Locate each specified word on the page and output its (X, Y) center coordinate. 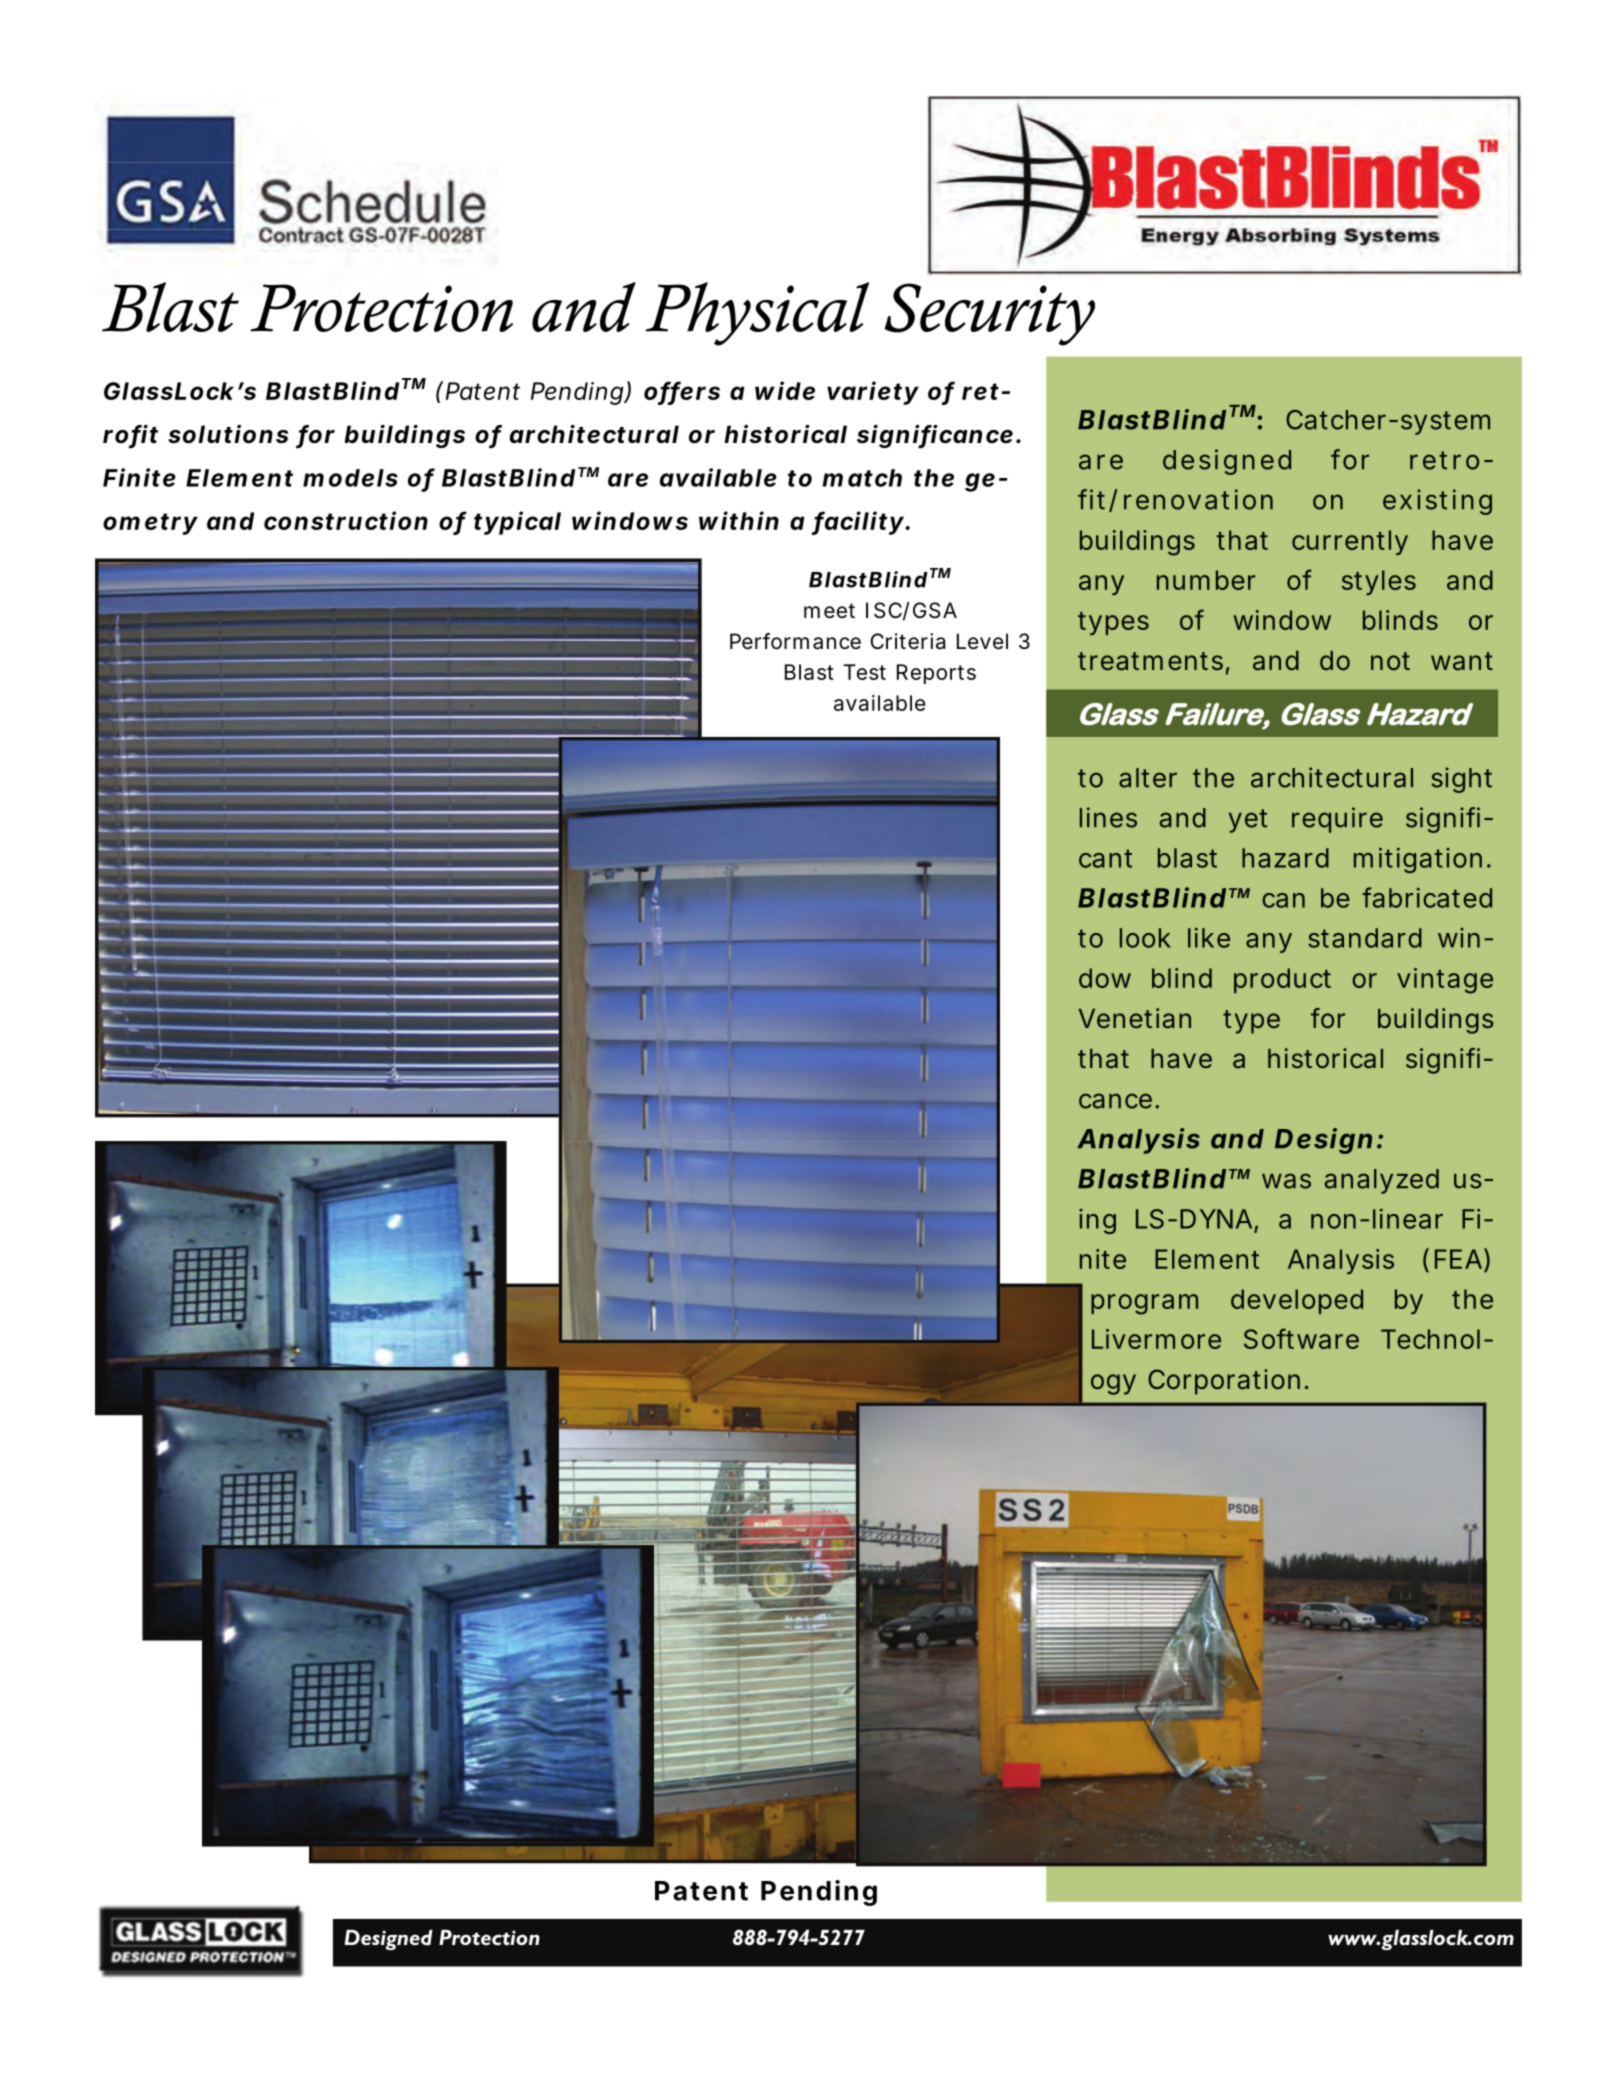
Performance (795, 641)
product (1282, 980)
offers (682, 392)
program (1144, 1304)
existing (1437, 502)
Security (989, 314)
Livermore (1156, 1339)
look (1145, 938)
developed (1297, 1301)
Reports (936, 674)
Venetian (1134, 1018)
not (1390, 661)
